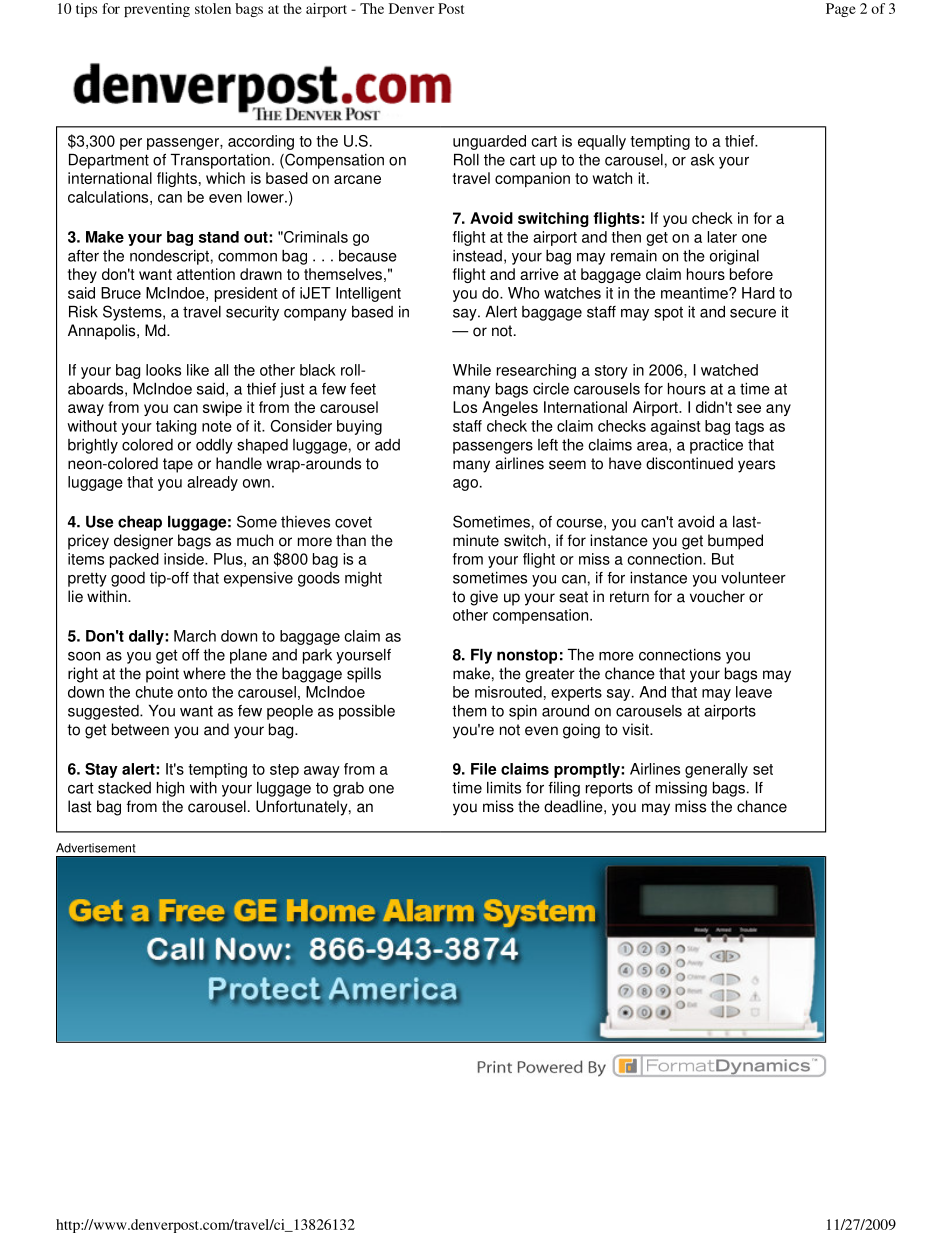 The height and width of the document is (1233, 952). What do you see at coordinates (472, 370) in the document?
I see `While` at bounding box center [472, 370].
